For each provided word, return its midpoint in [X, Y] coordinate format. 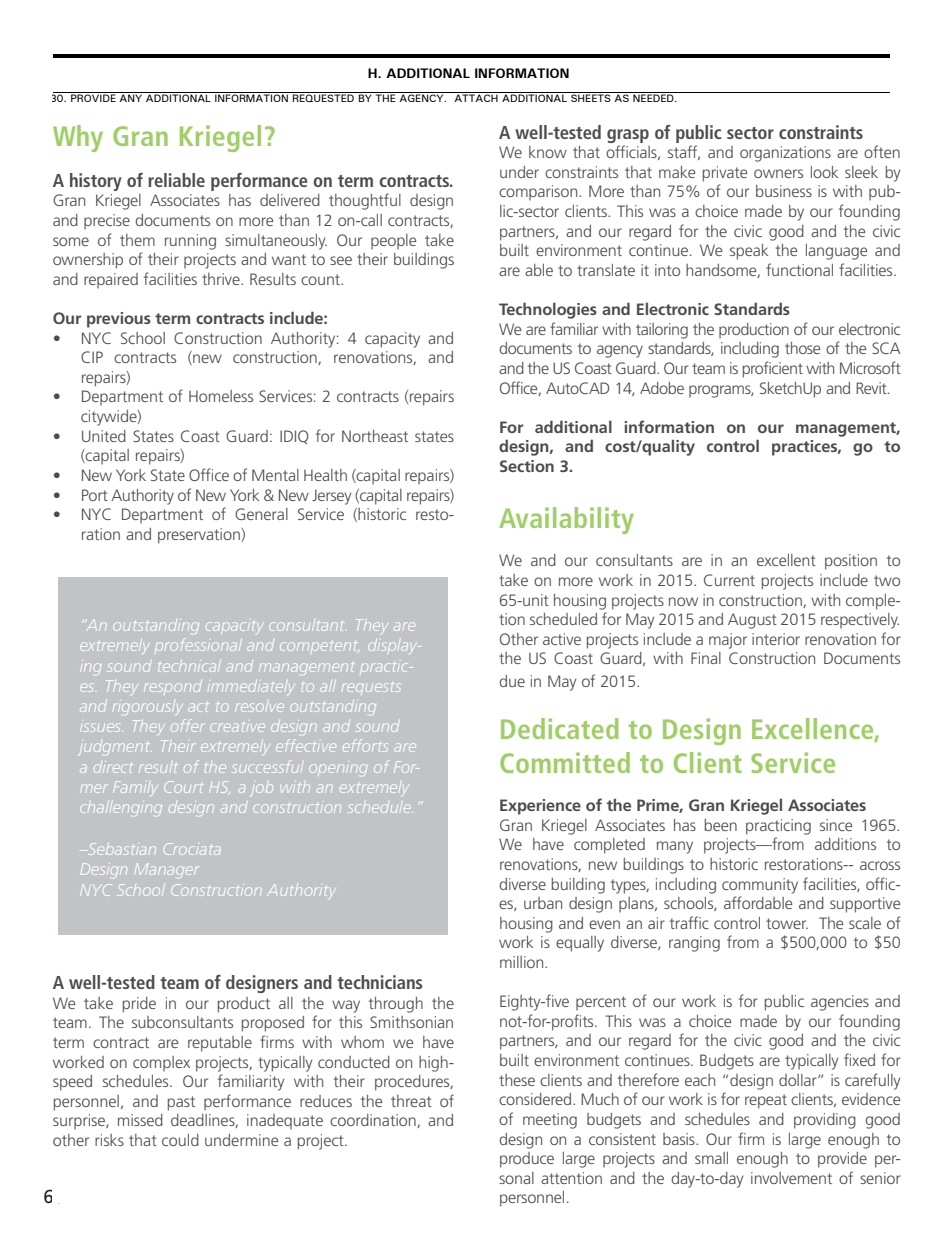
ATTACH [476, 98]
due [512, 681]
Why [78, 138]
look [824, 172]
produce [527, 1160]
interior [776, 639]
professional [196, 644]
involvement [791, 1178]
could [180, 1140]
